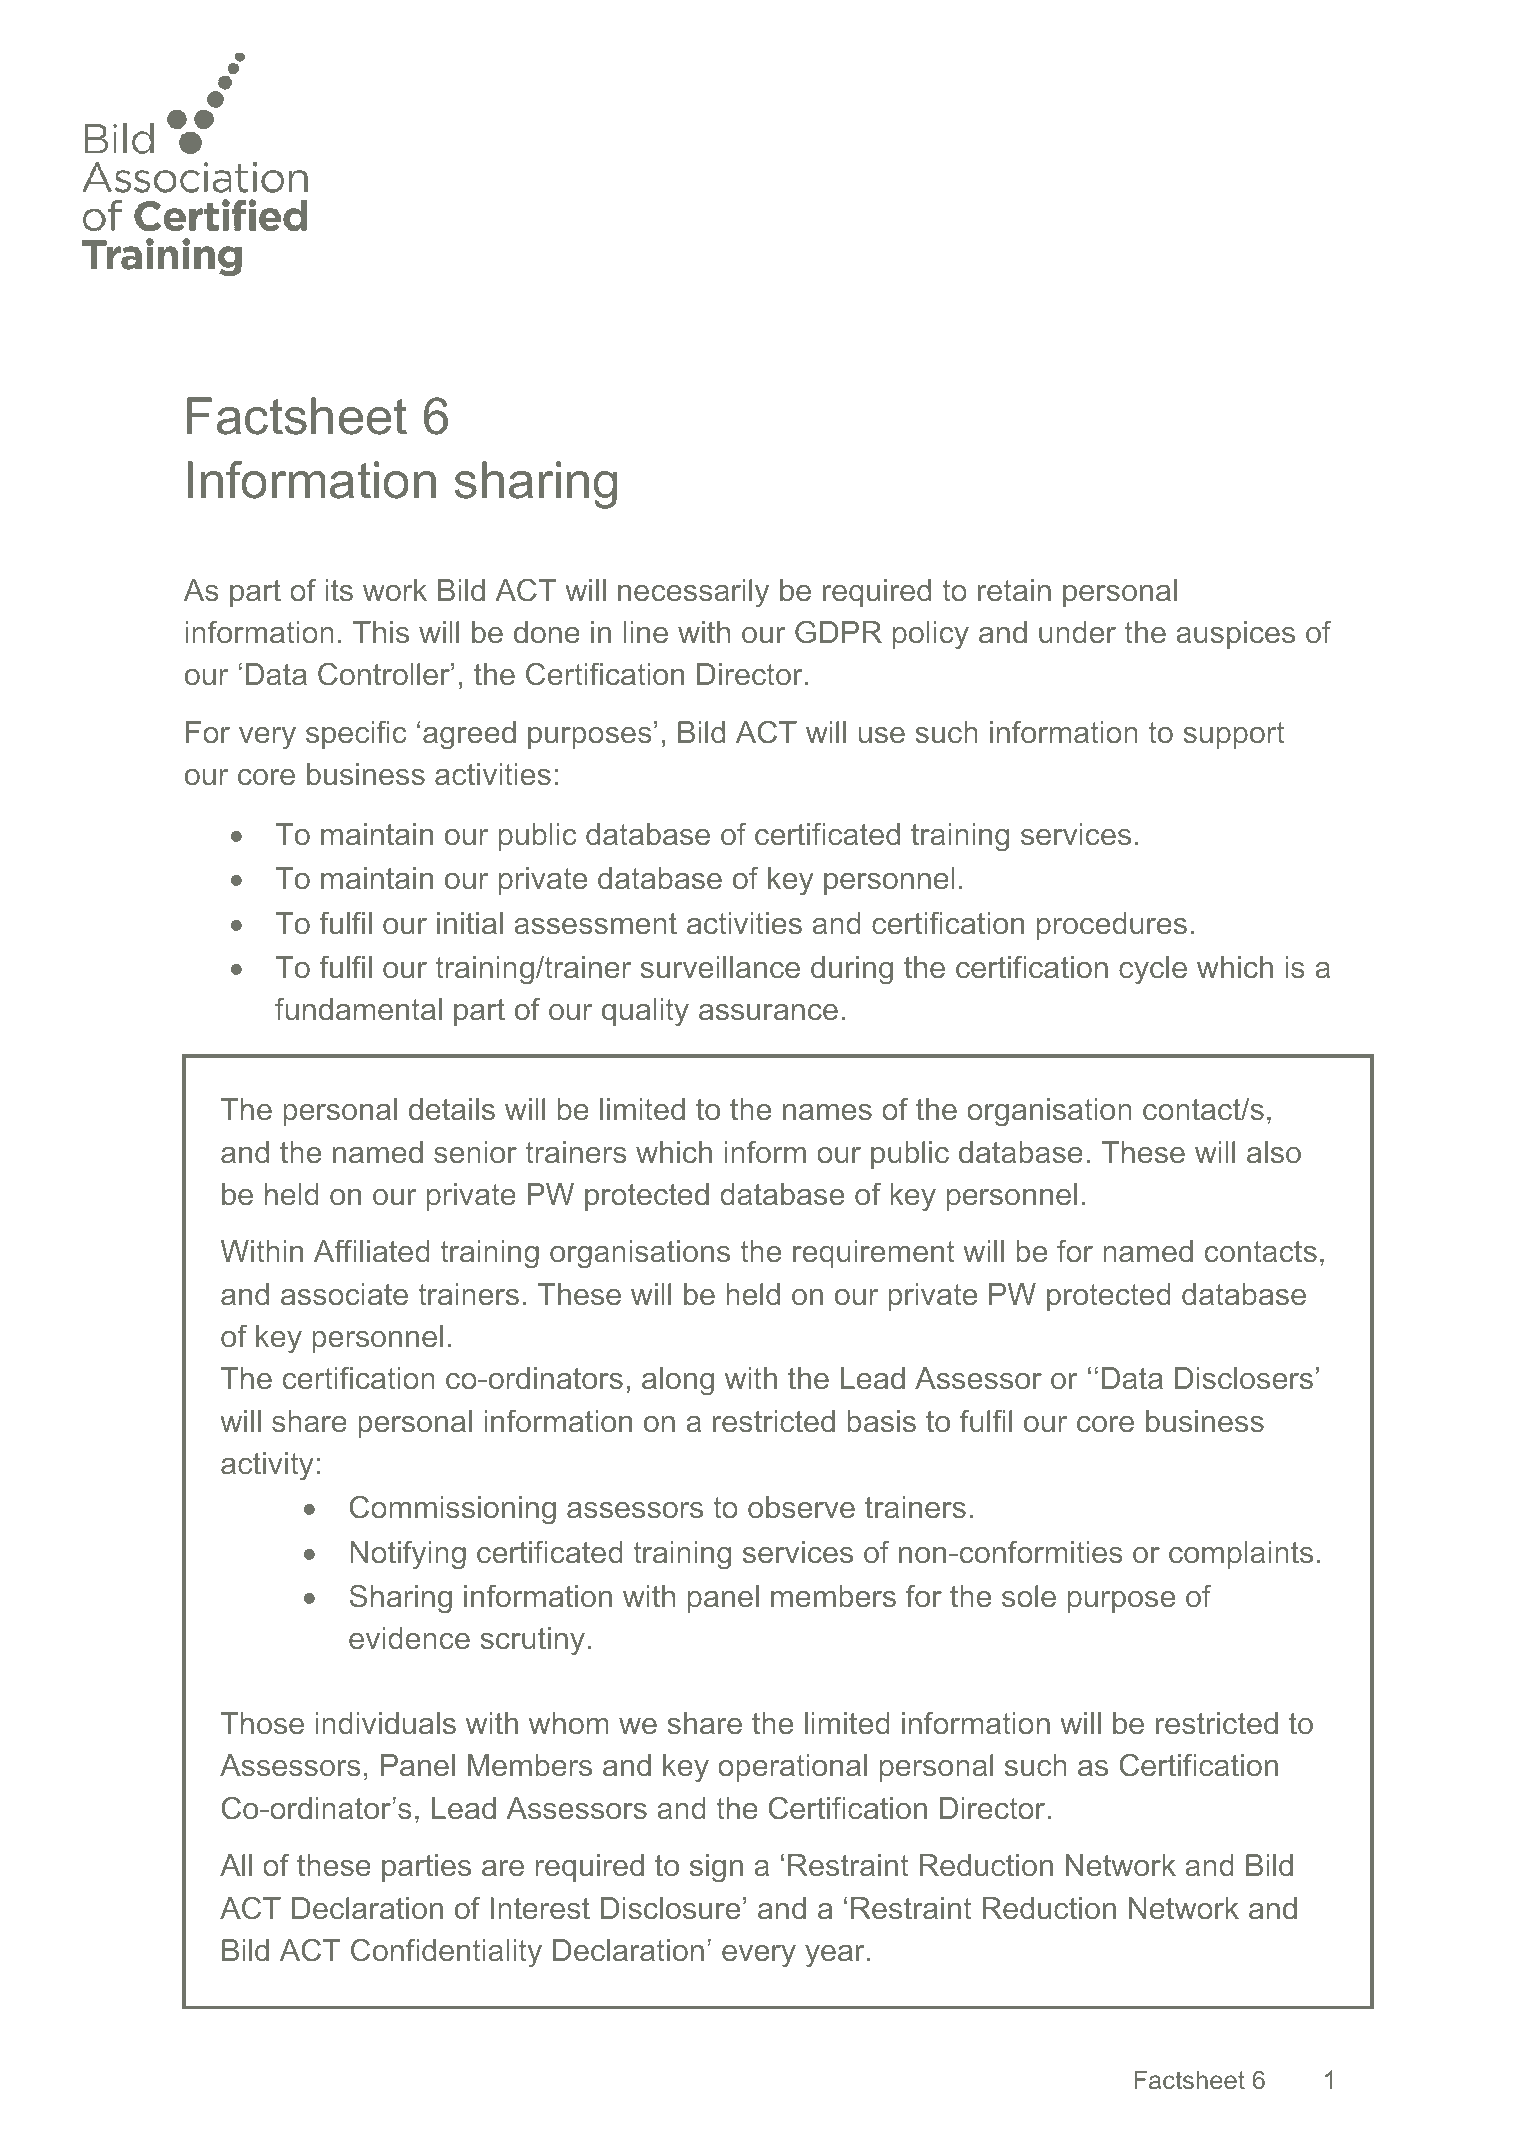  Describe the element at coordinates (1077, 632) in the document. I see `under` at that location.
